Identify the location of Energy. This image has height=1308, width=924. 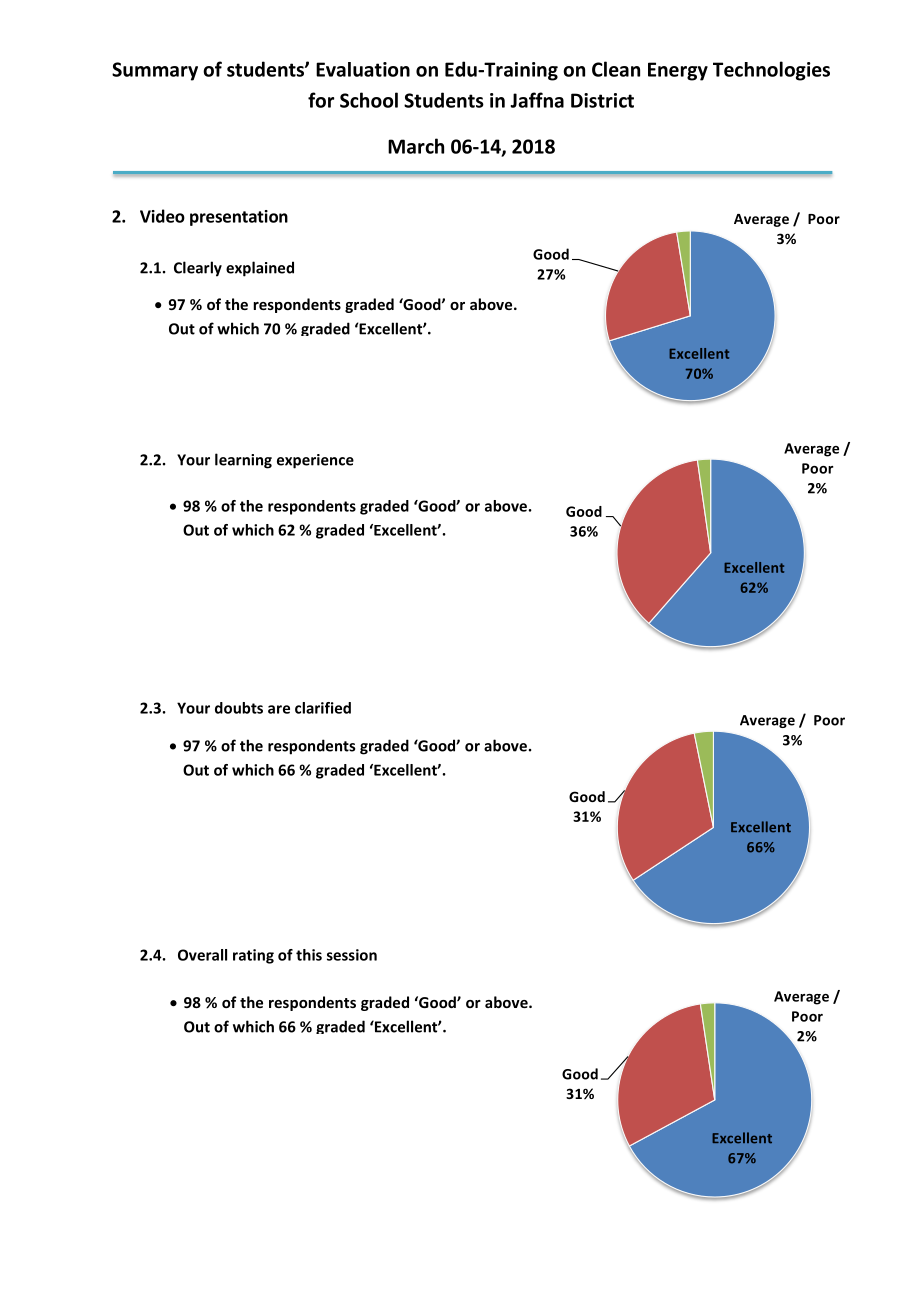
(678, 71).
